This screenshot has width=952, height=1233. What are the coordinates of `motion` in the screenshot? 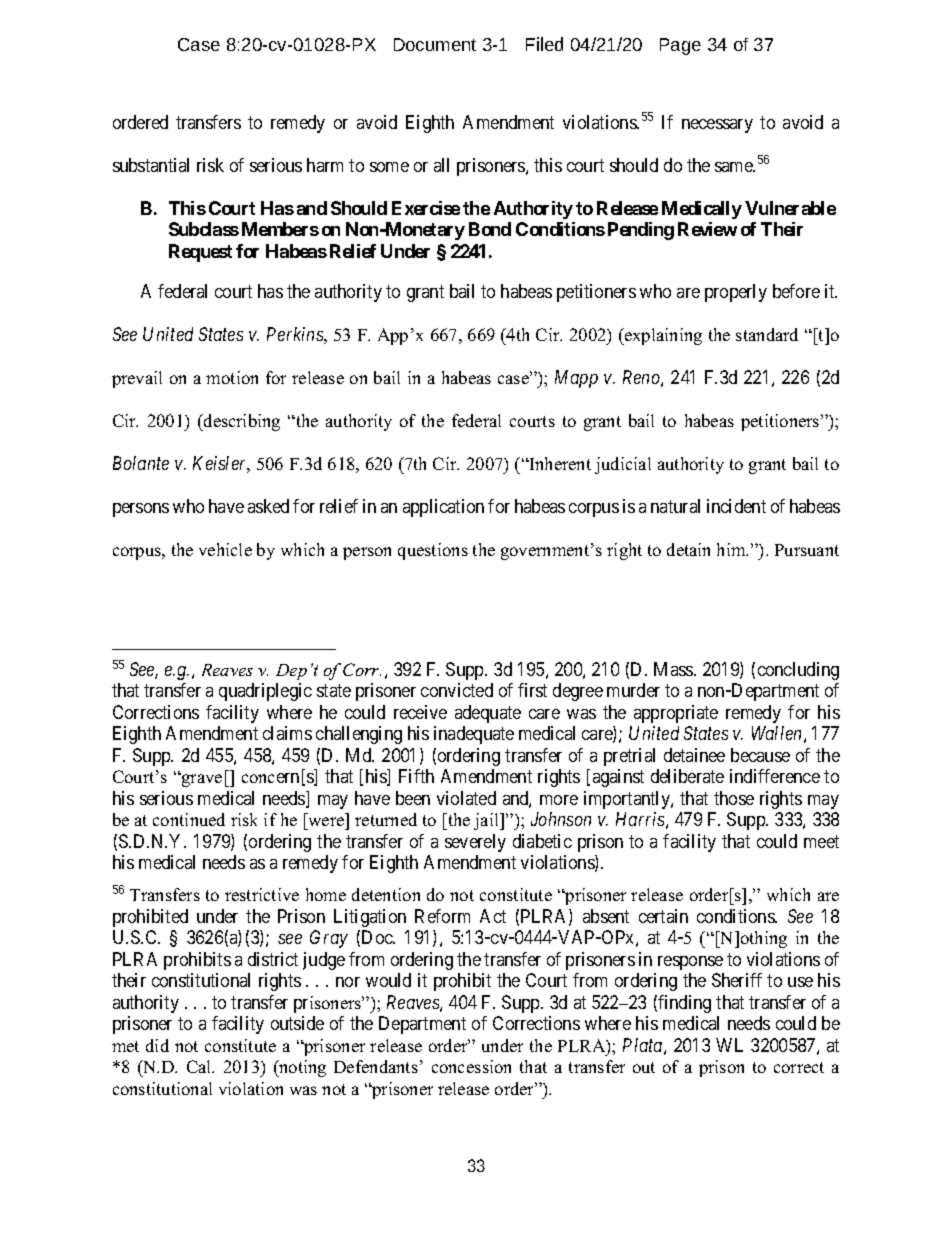 It's located at (232, 377).
